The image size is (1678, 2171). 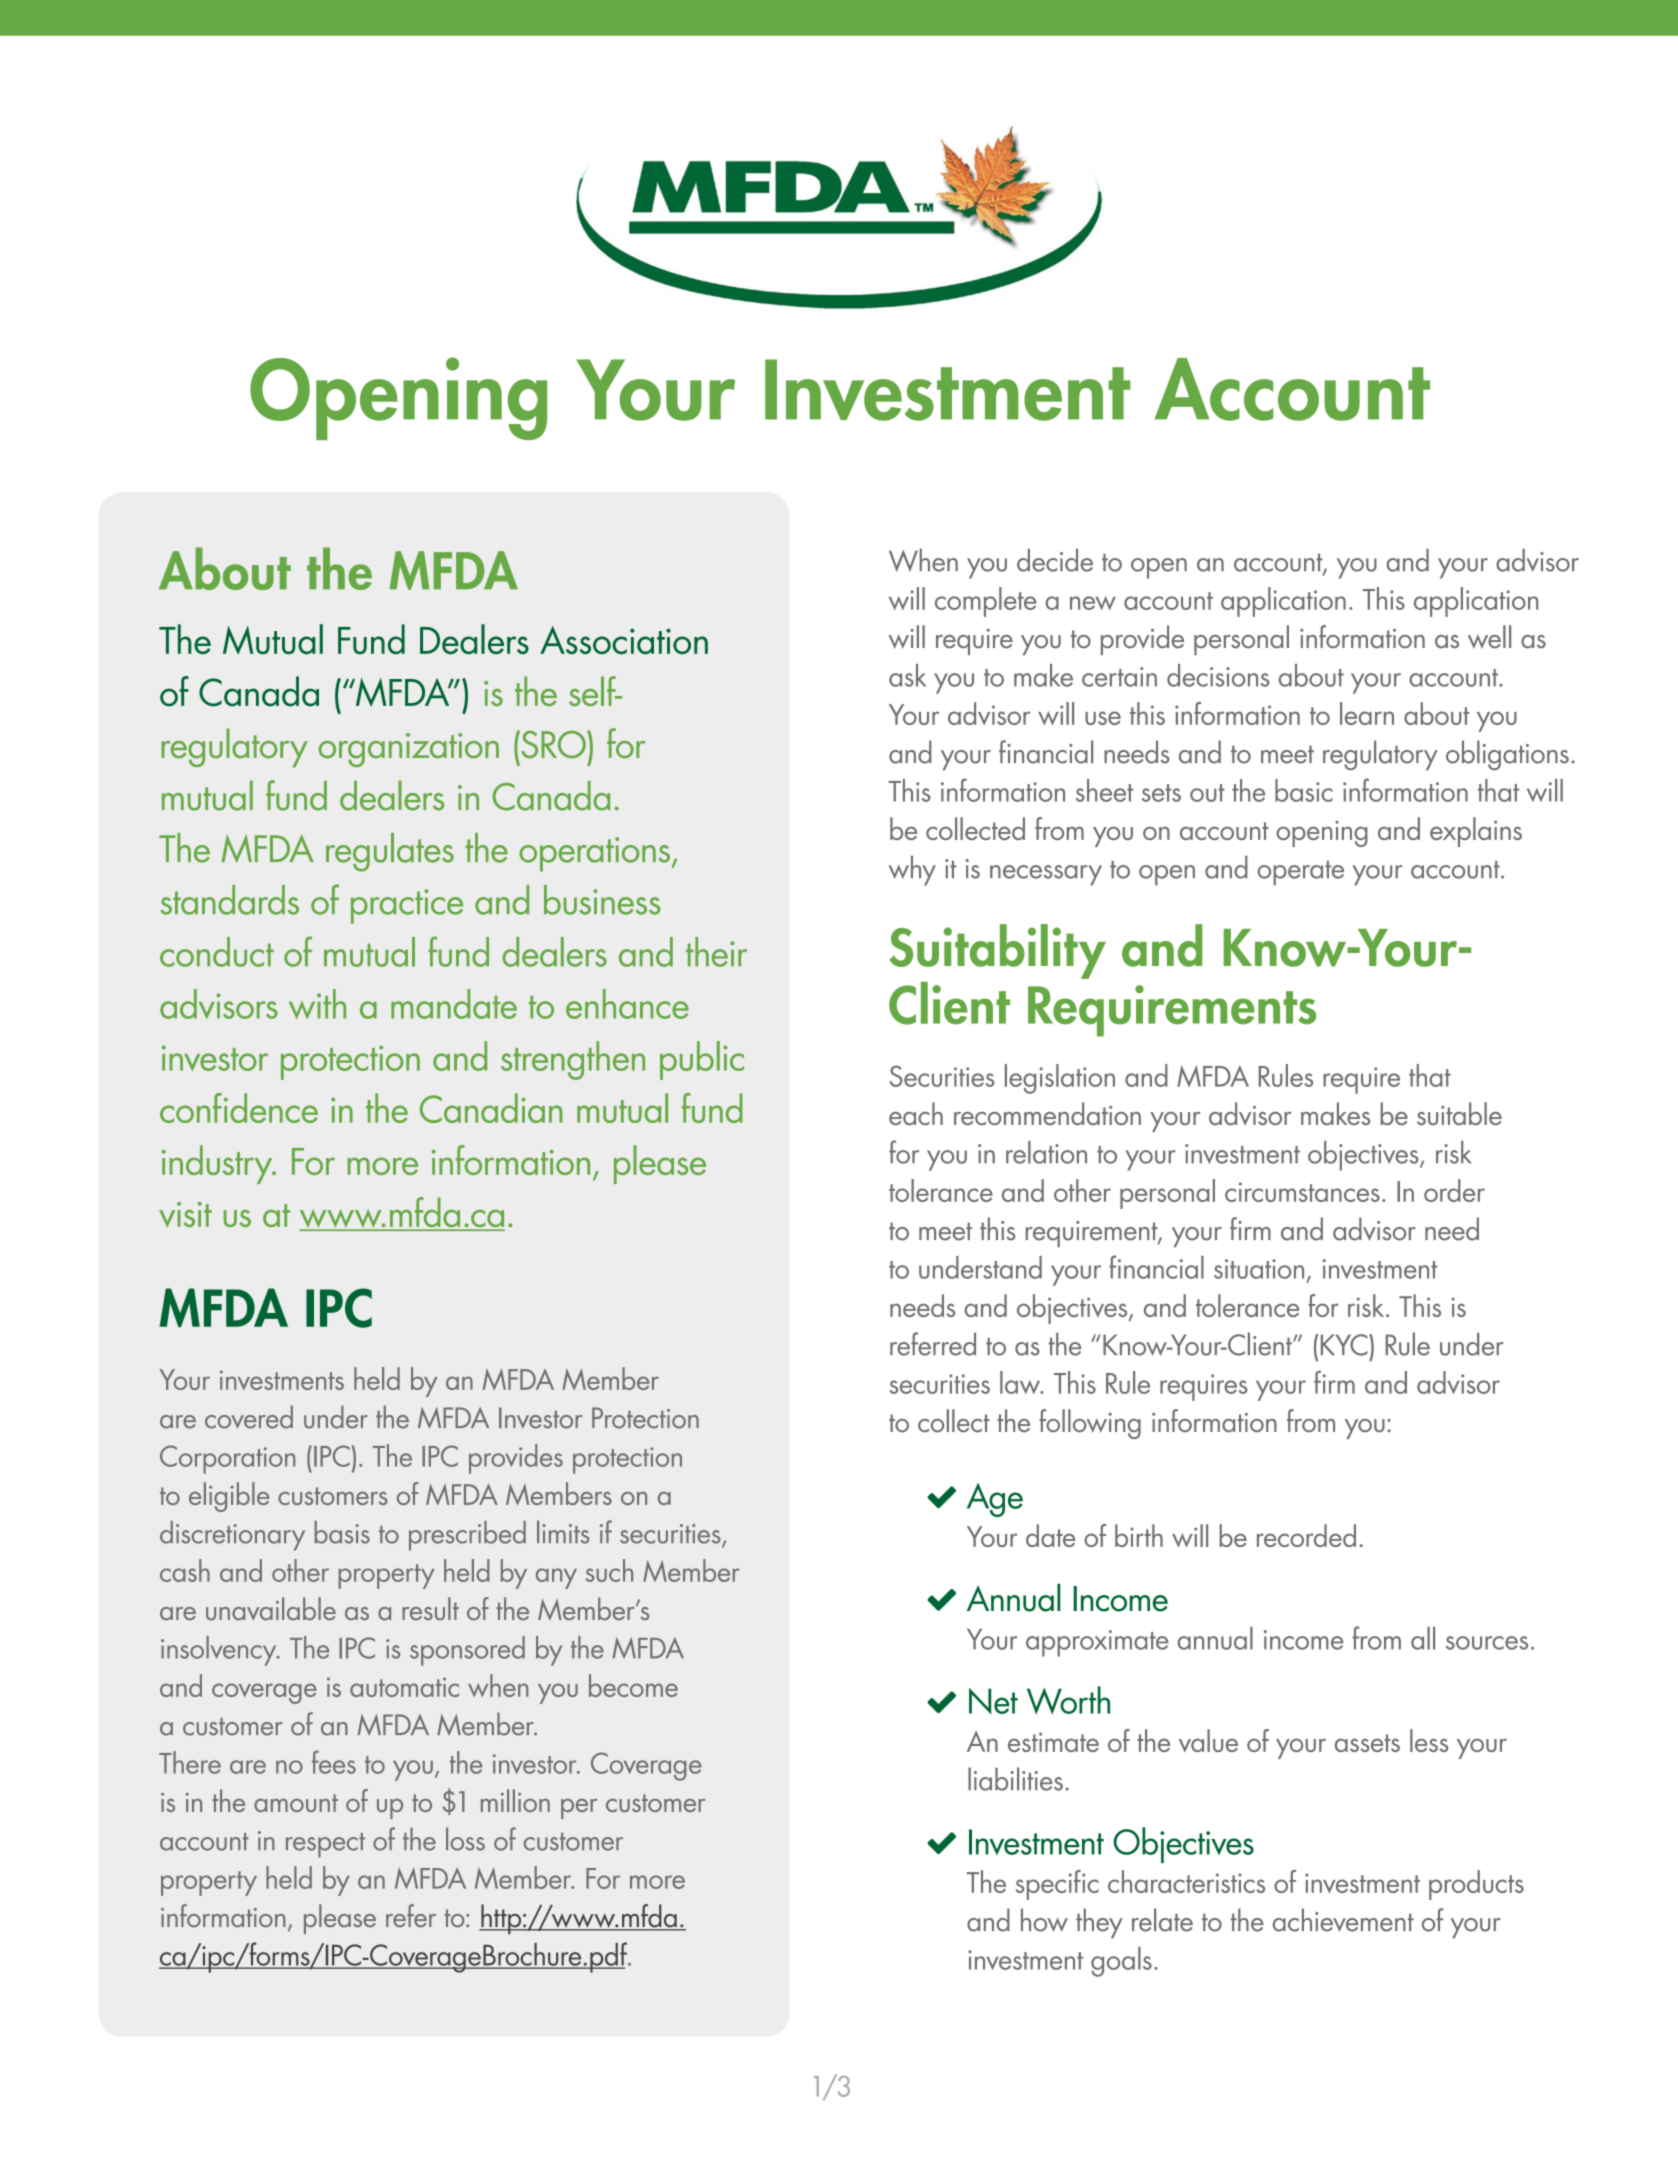 I want to click on complete, so click(x=986, y=602).
